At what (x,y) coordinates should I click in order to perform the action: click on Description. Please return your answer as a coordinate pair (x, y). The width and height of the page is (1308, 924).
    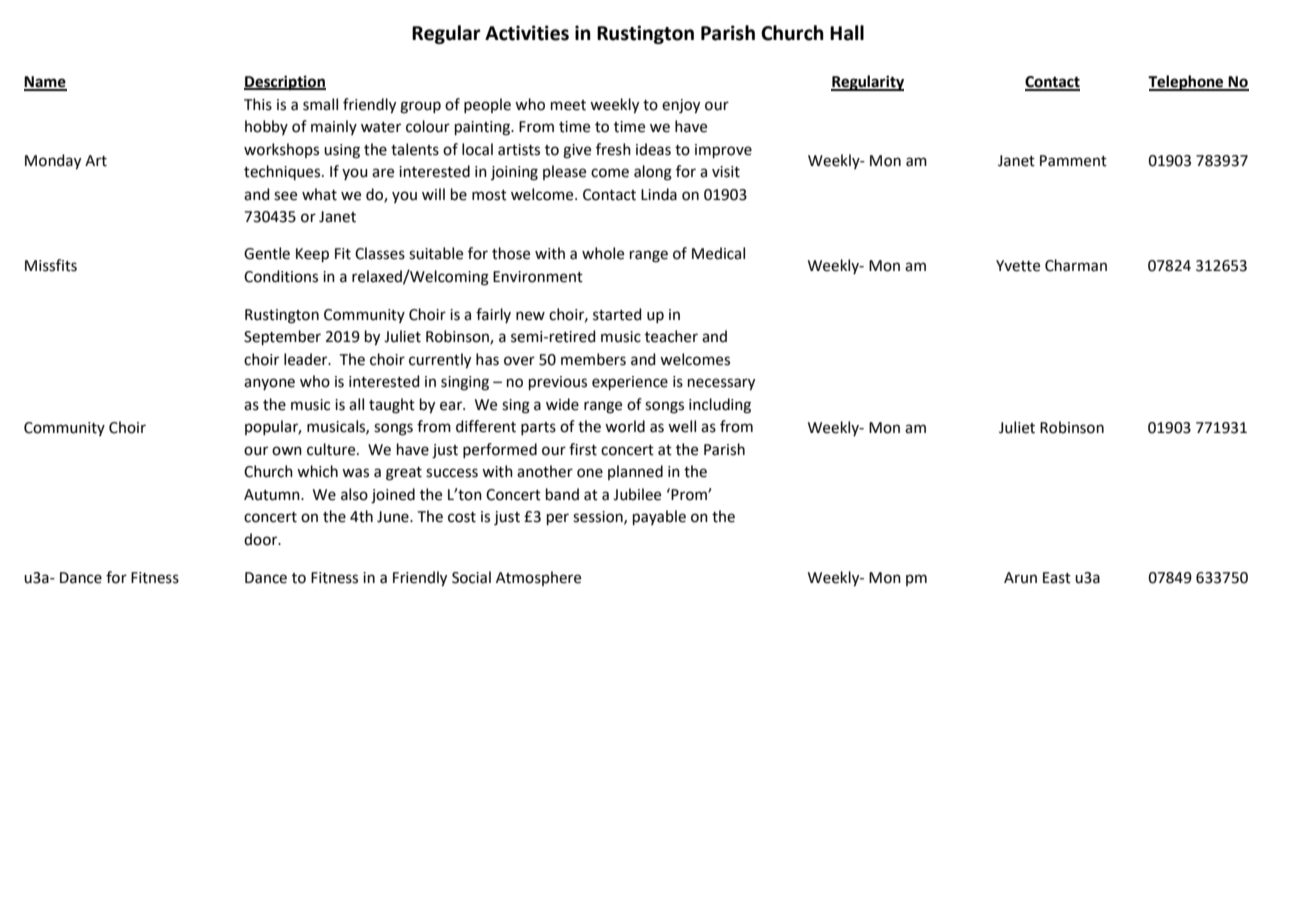
    Looking at the image, I should click on (285, 83).
